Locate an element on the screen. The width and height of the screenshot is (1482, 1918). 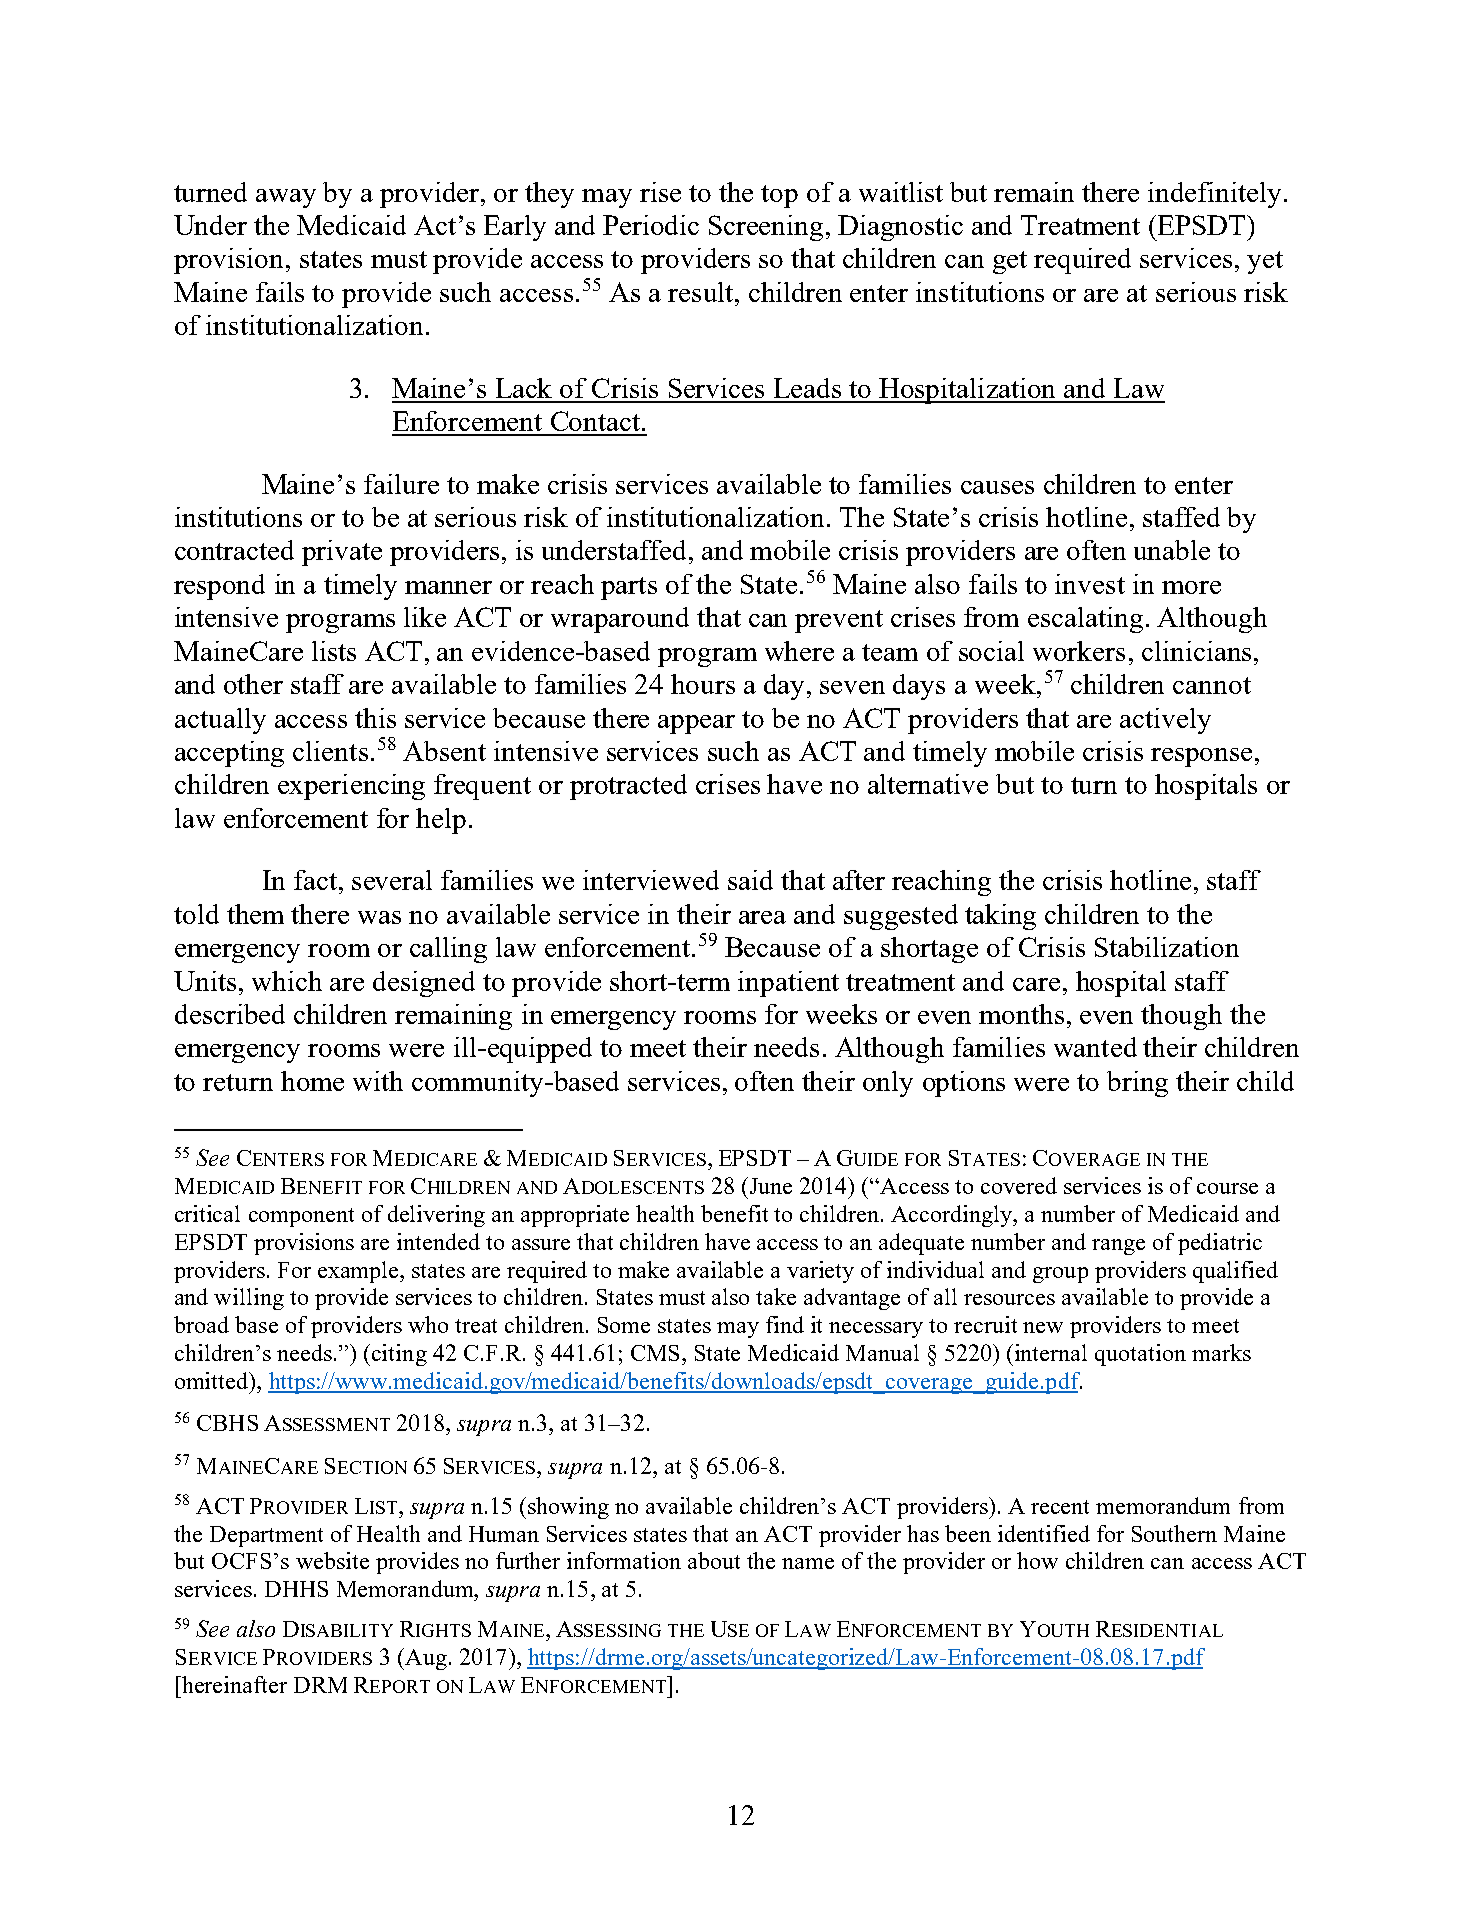
invest is located at coordinates (1090, 584).
